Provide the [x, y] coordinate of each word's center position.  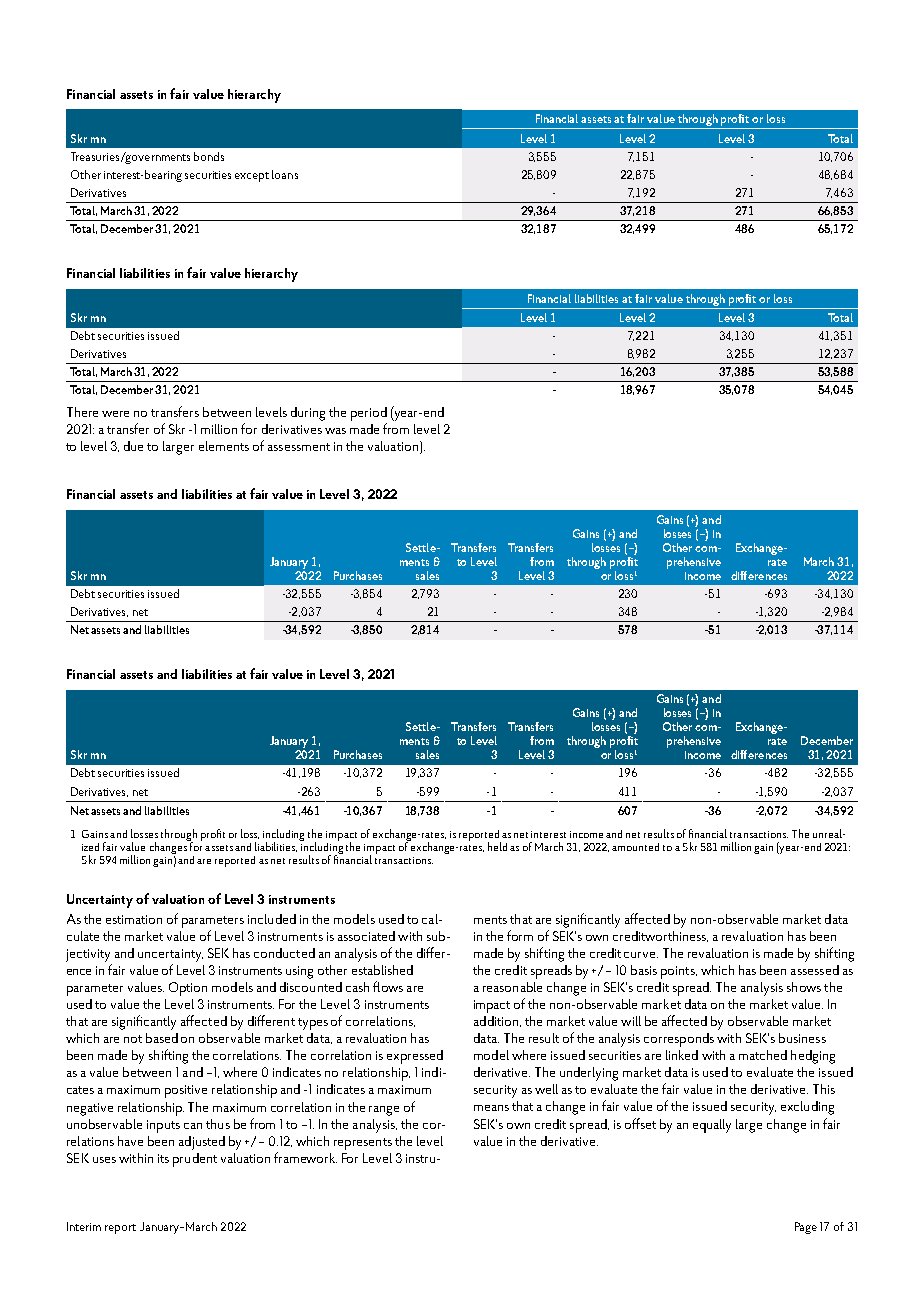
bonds [209, 156]
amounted [635, 847]
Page [806, 1228]
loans [285, 174]
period [369, 414]
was [335, 431]
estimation [134, 919]
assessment [299, 447]
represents [363, 1144]
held [497, 846]
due [133, 446]
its [163, 1158]
